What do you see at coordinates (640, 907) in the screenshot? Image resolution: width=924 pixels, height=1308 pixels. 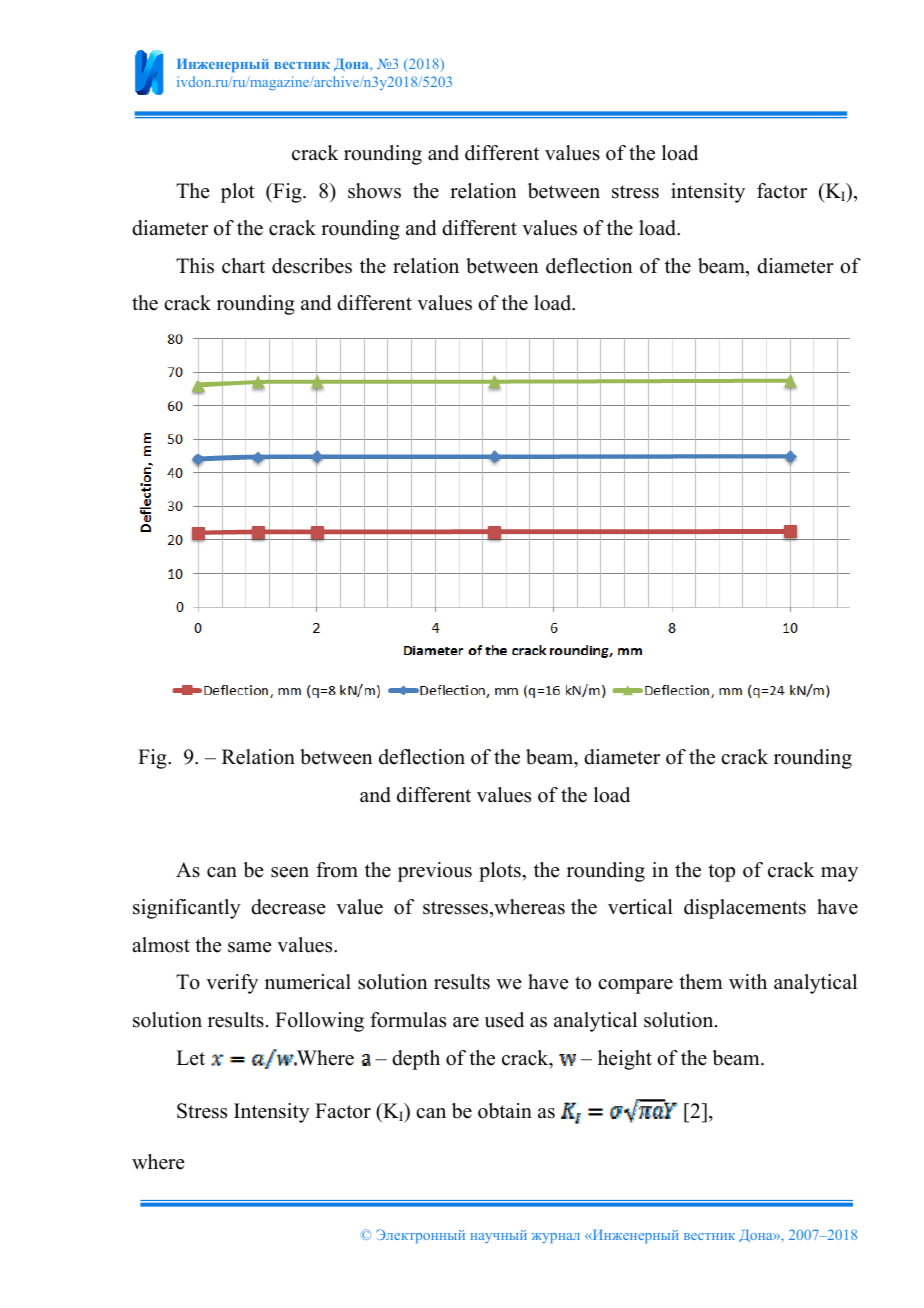 I see `vertical` at bounding box center [640, 907].
